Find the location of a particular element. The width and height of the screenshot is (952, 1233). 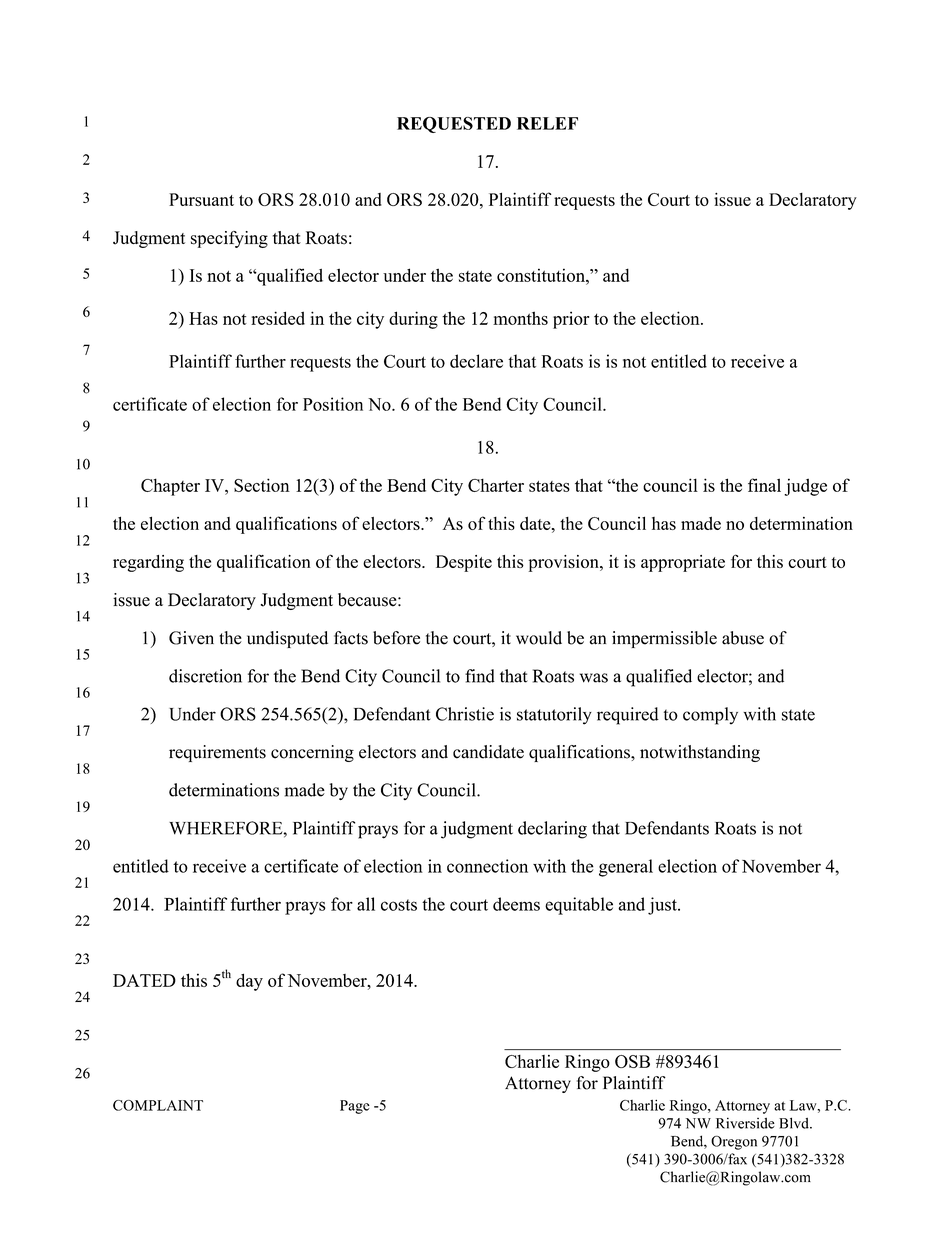

constitution is located at coordinates (542, 275).
